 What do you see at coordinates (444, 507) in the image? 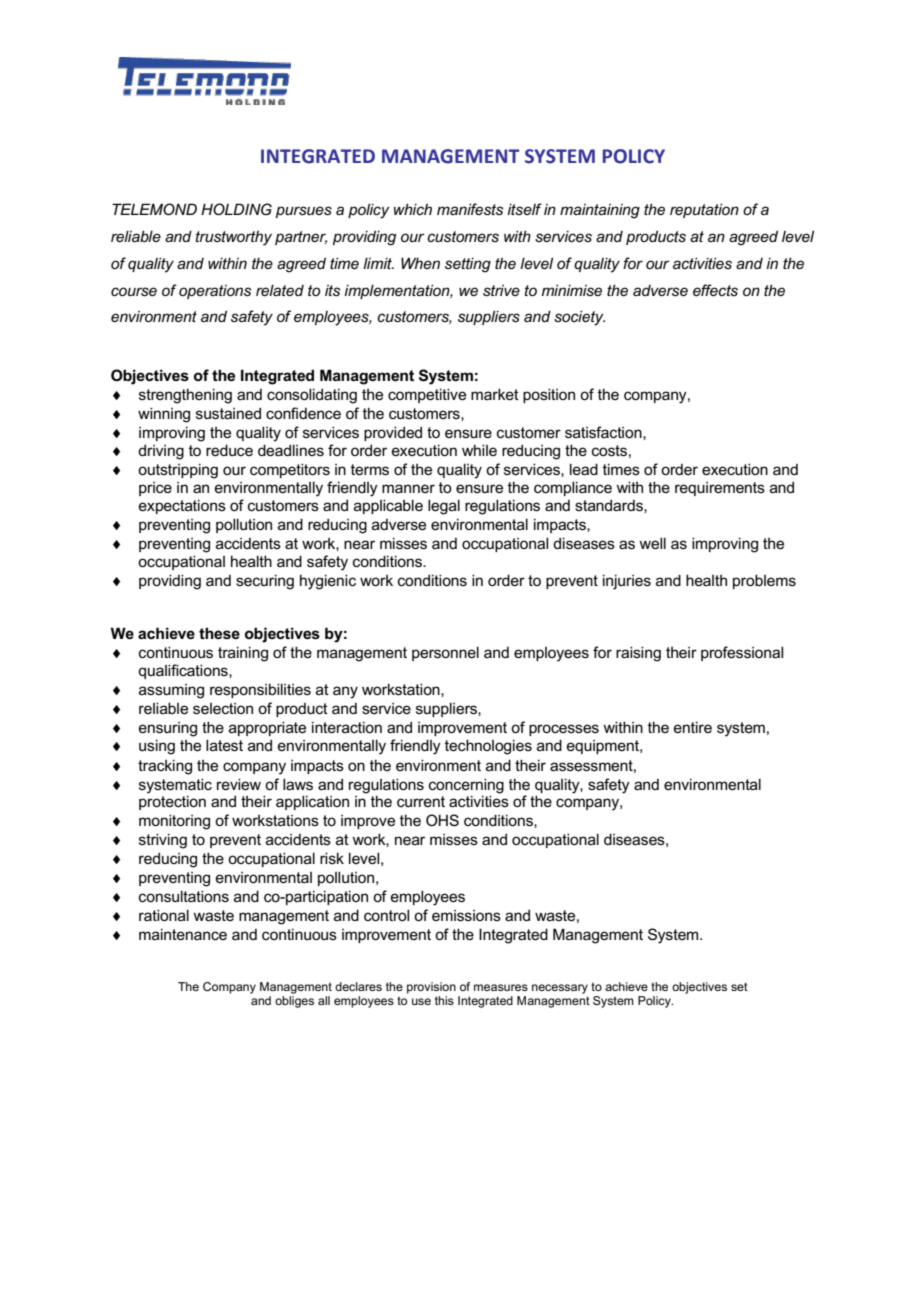
I see `legal` at bounding box center [444, 507].
